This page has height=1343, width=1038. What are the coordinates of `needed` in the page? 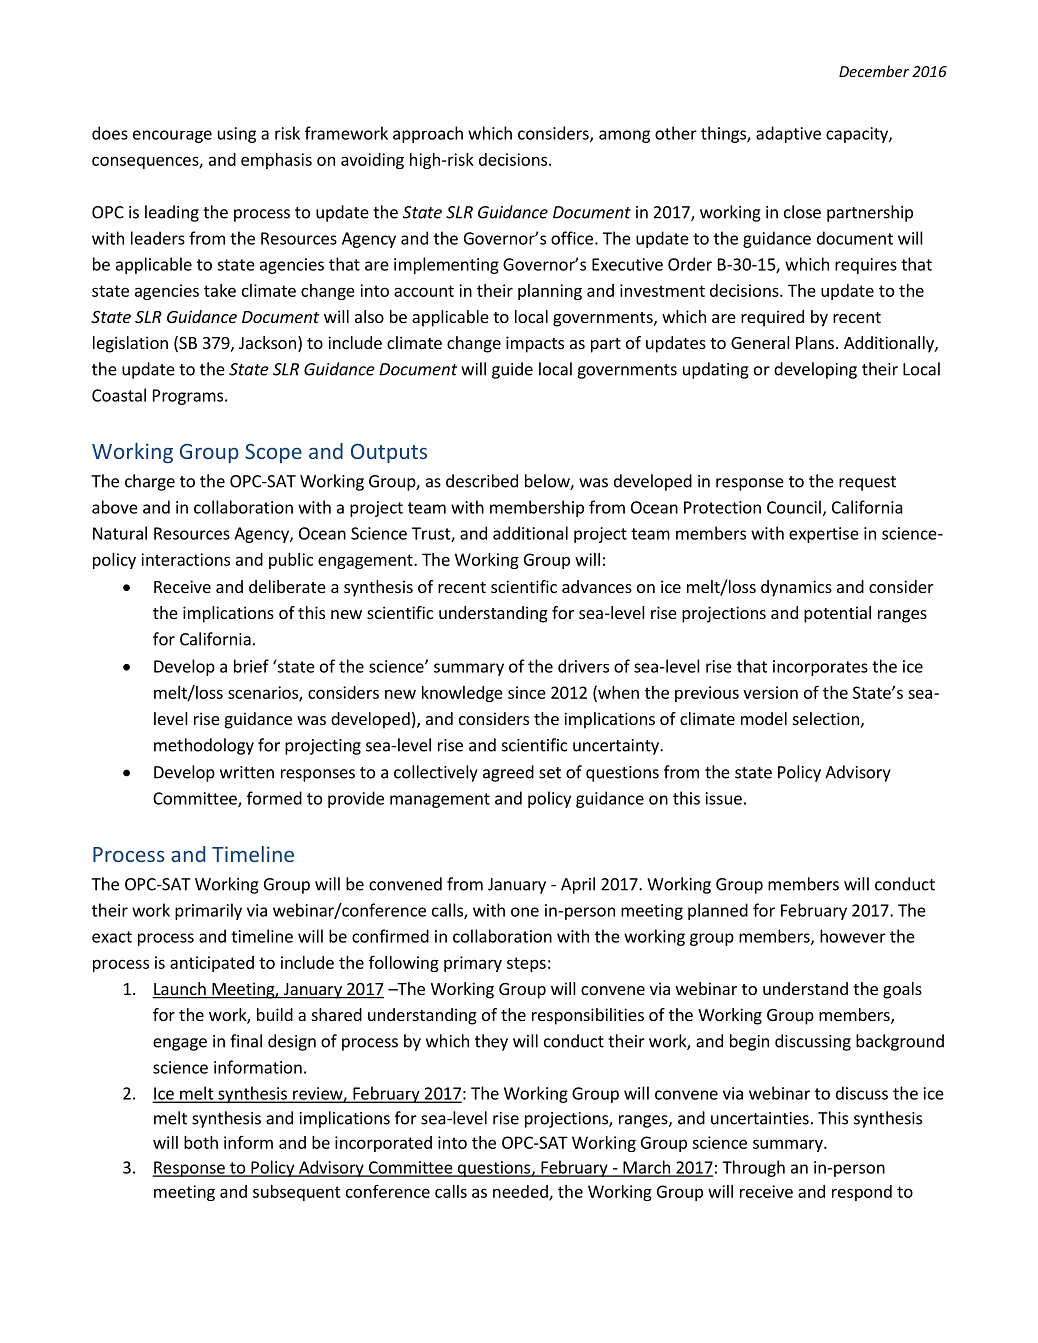 It's located at (521, 1192).
